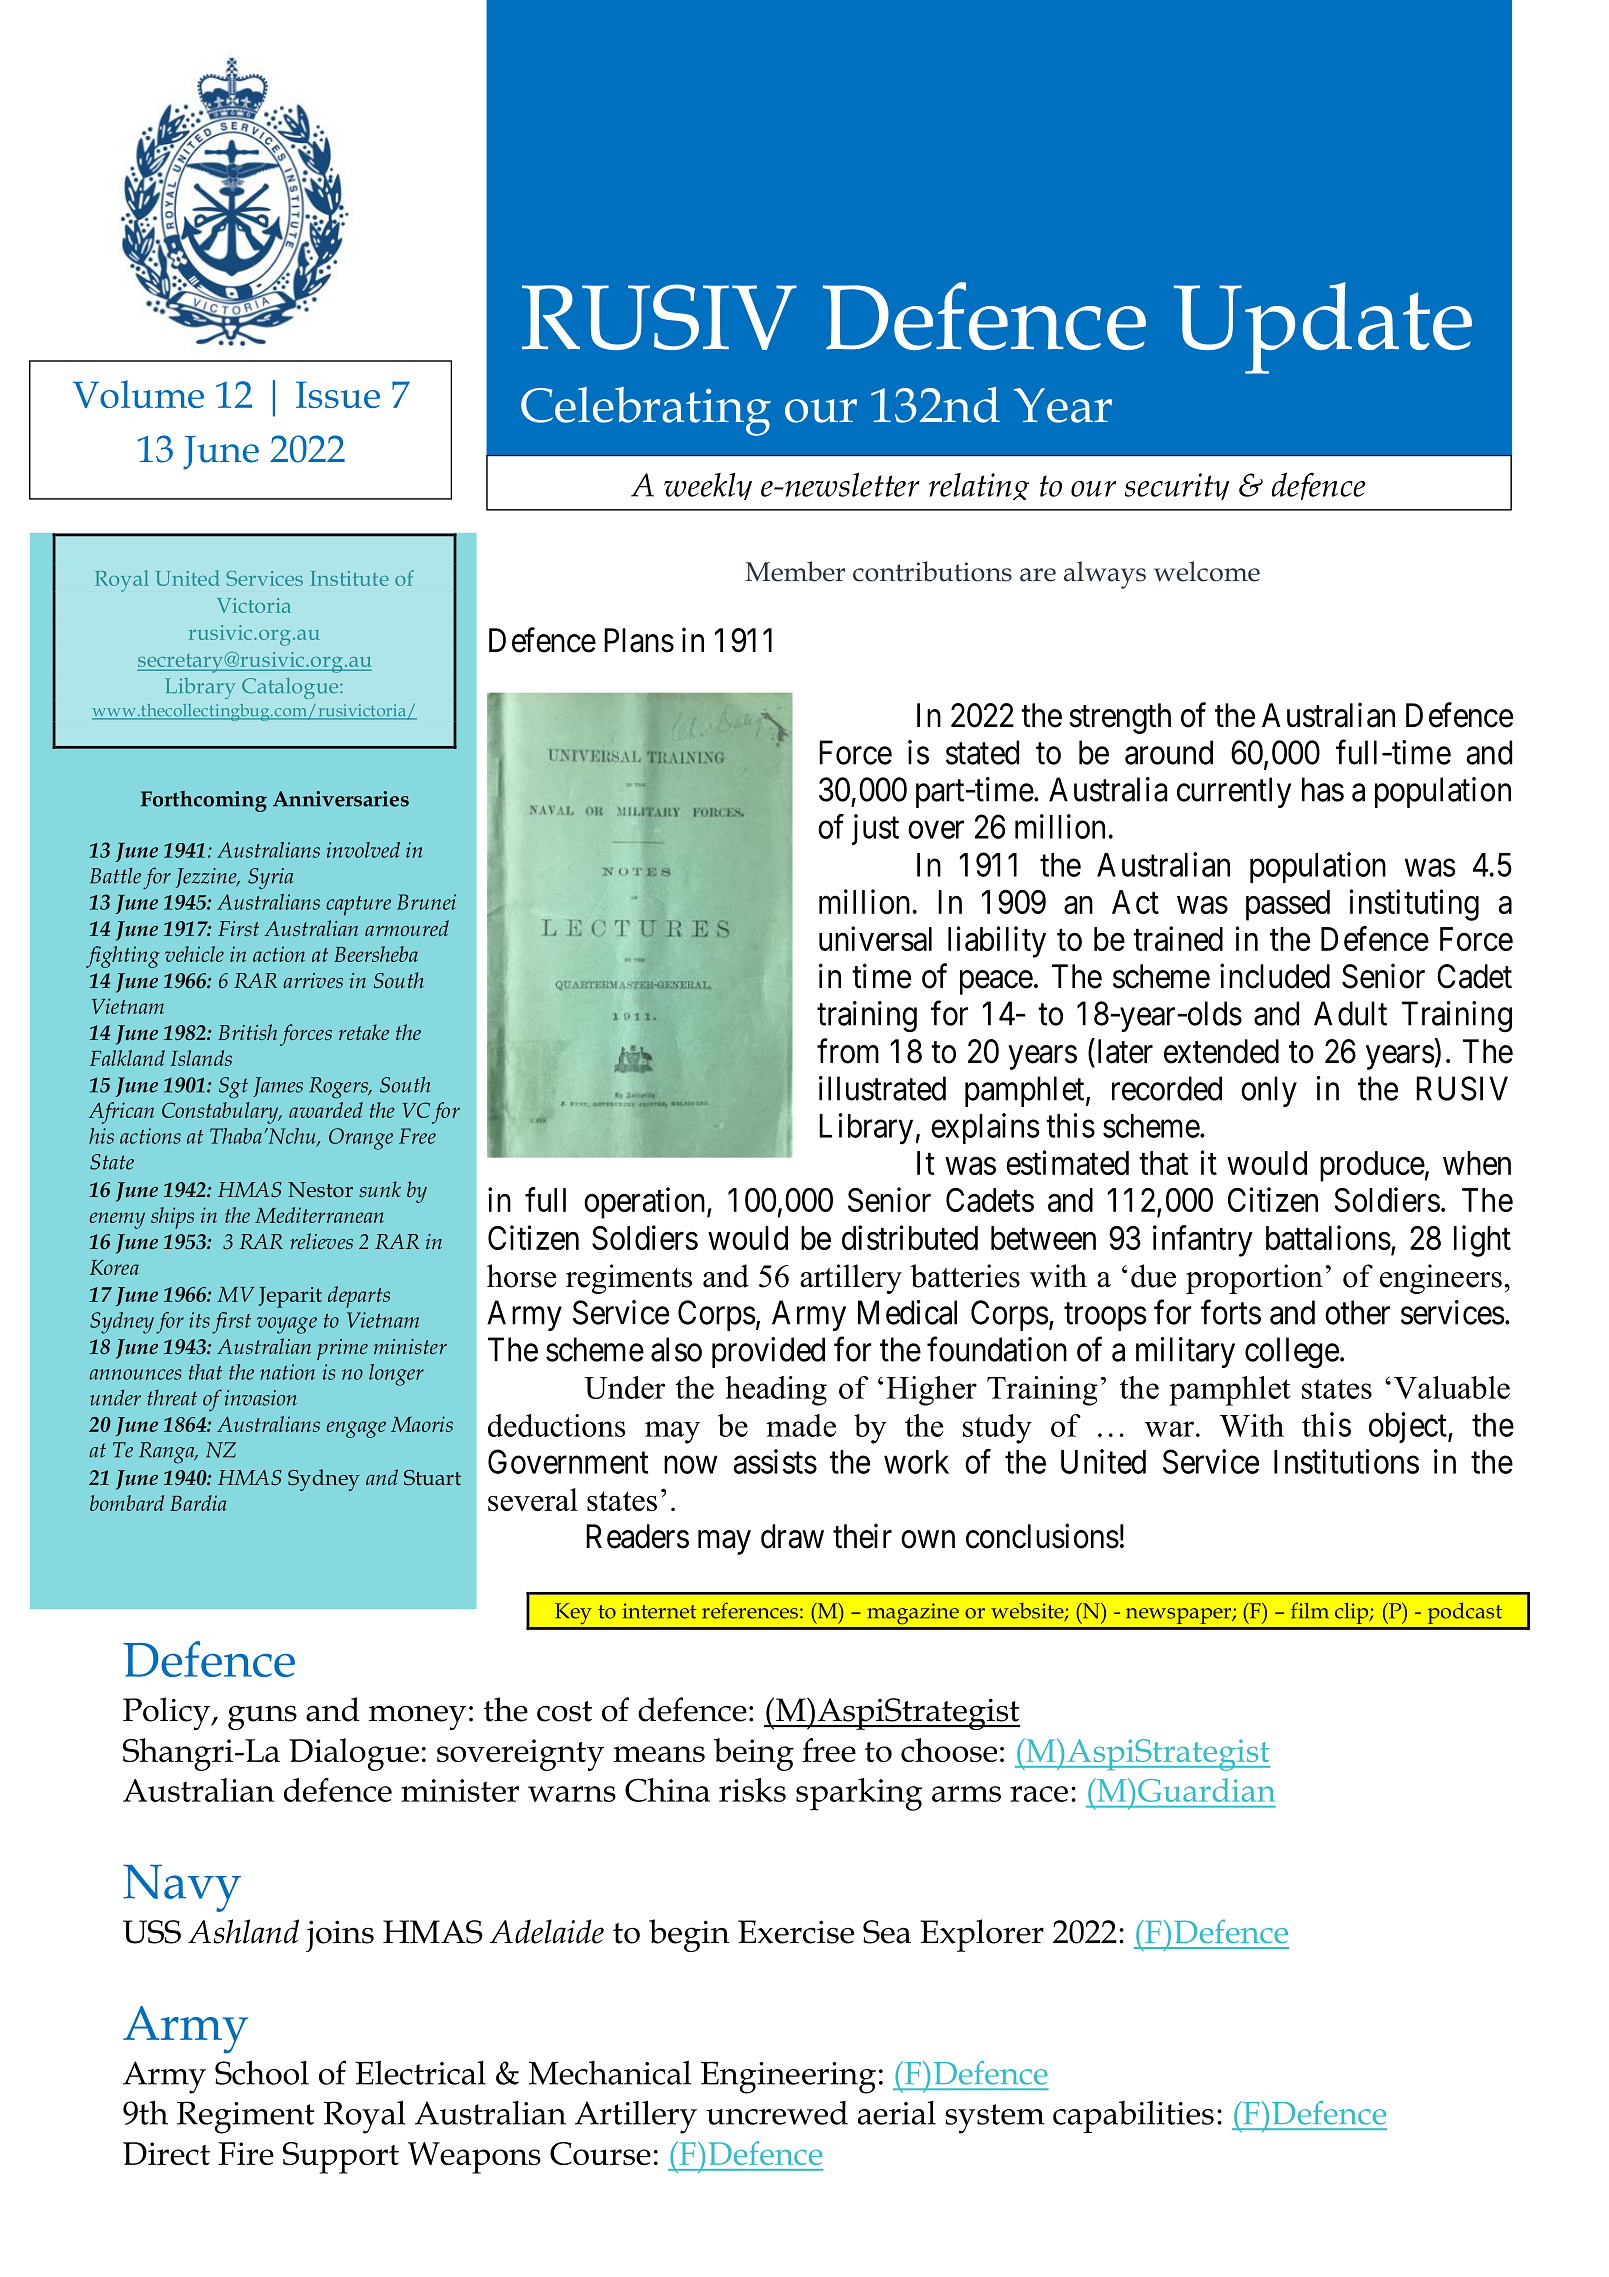  What do you see at coordinates (875, 938) in the screenshot?
I see `universal` at bounding box center [875, 938].
